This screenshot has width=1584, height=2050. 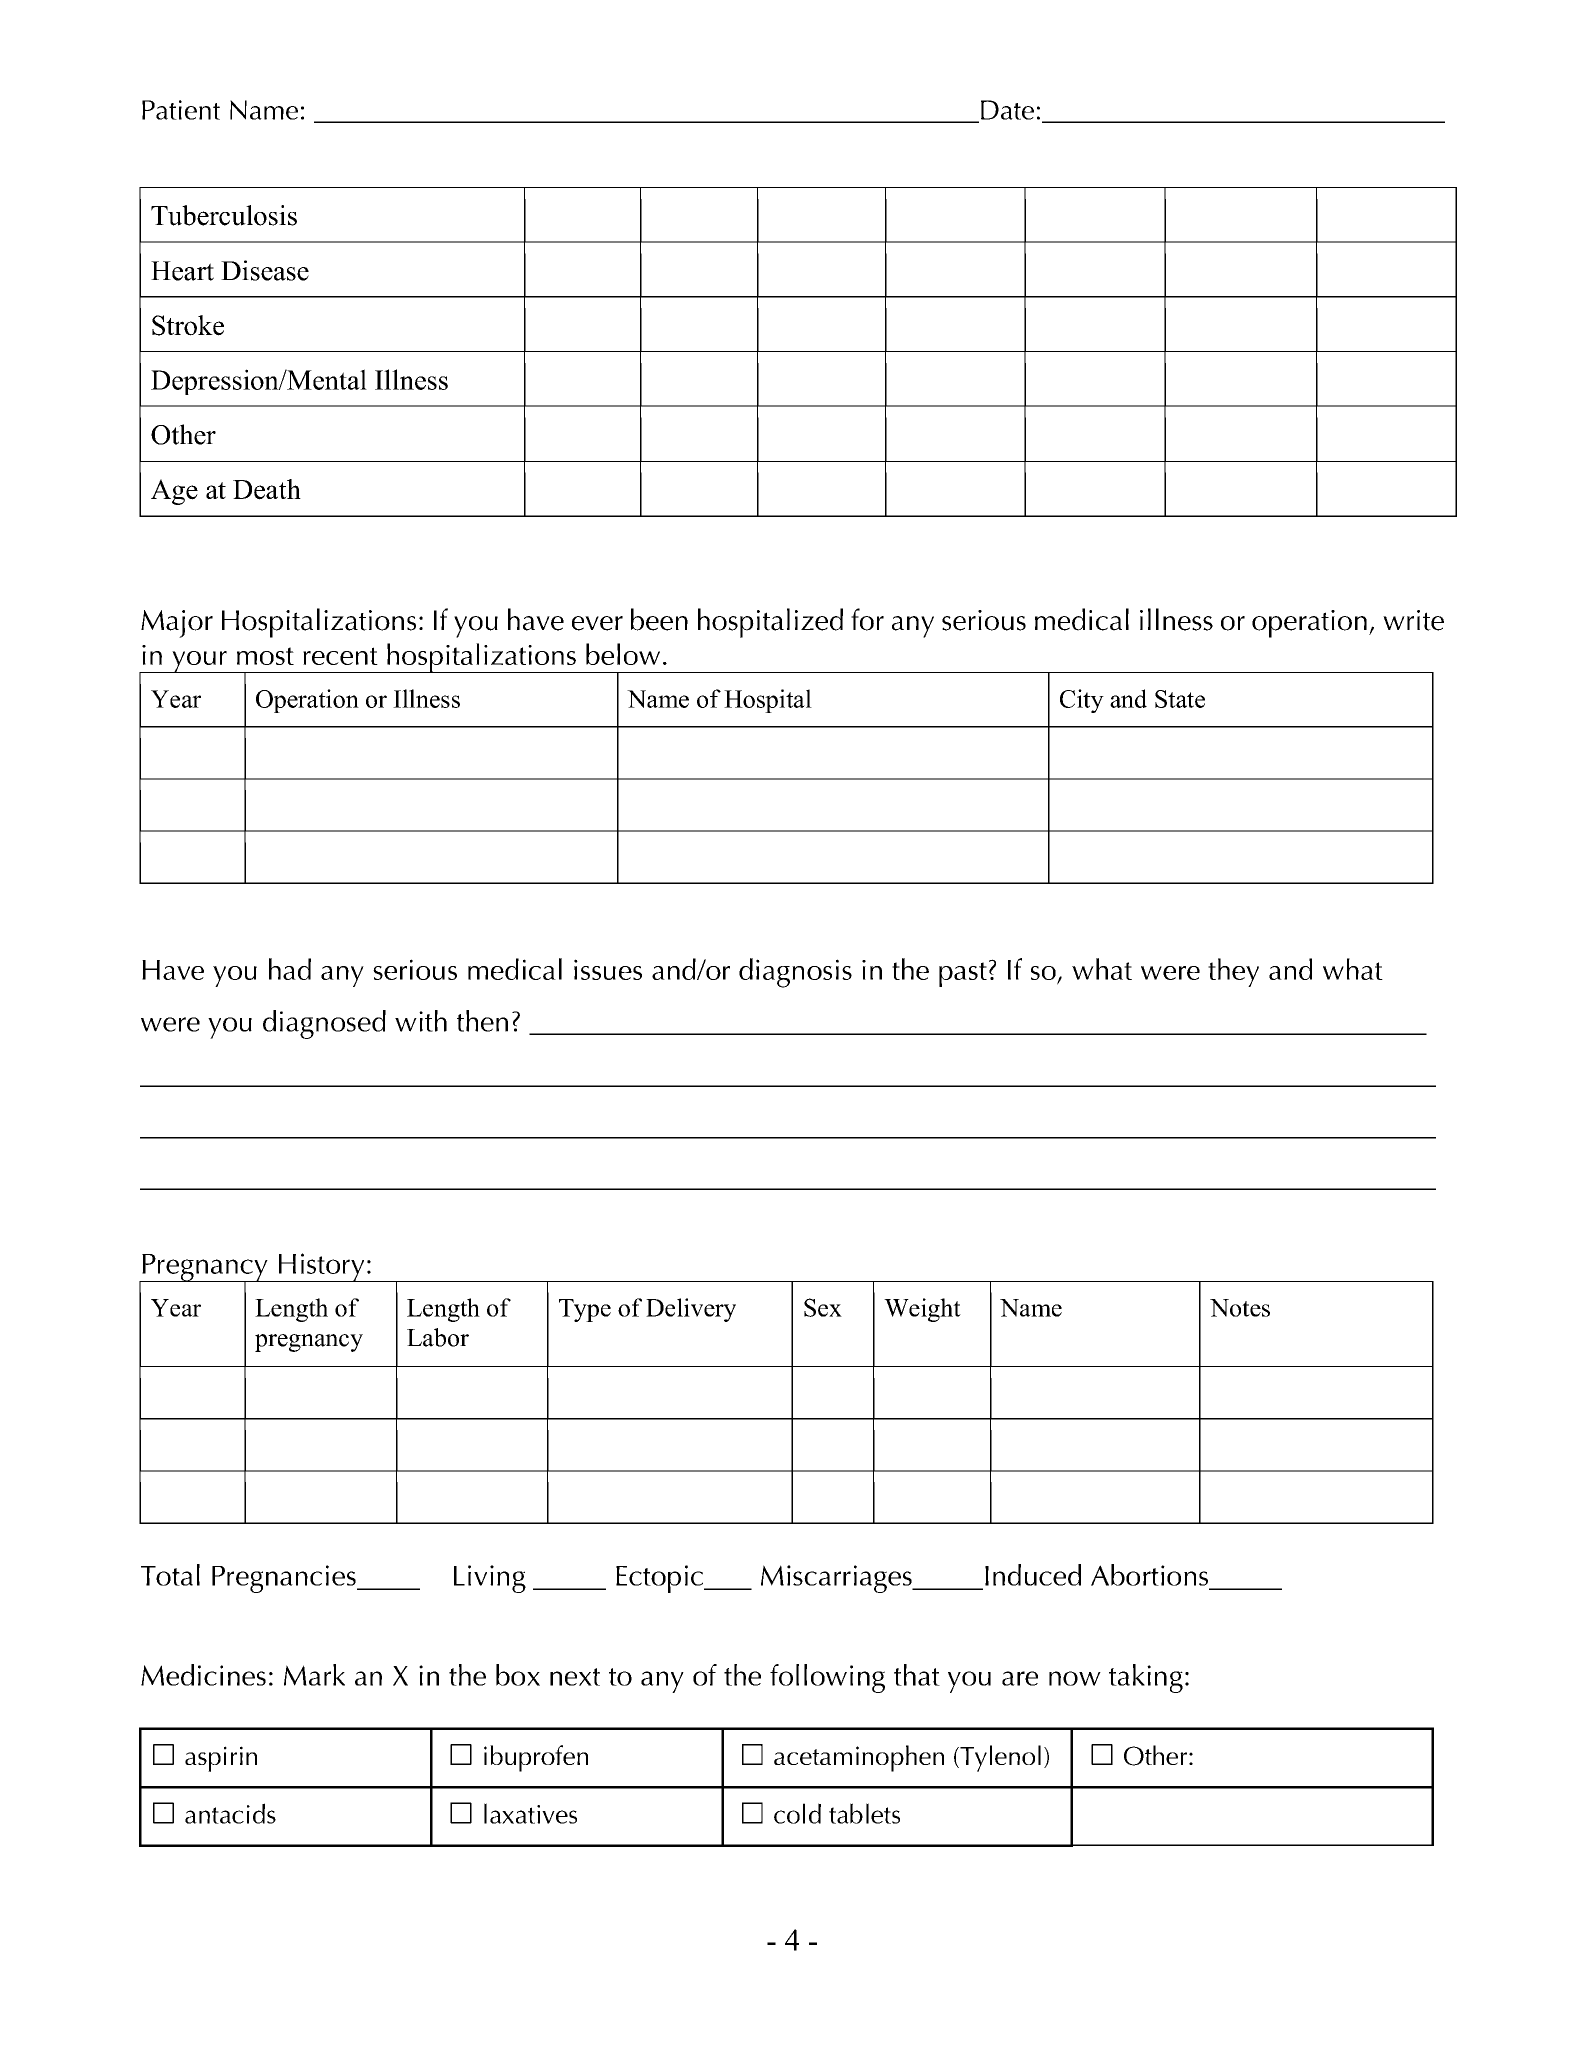 What do you see at coordinates (221, 1759) in the screenshot?
I see `aspirin` at bounding box center [221, 1759].
